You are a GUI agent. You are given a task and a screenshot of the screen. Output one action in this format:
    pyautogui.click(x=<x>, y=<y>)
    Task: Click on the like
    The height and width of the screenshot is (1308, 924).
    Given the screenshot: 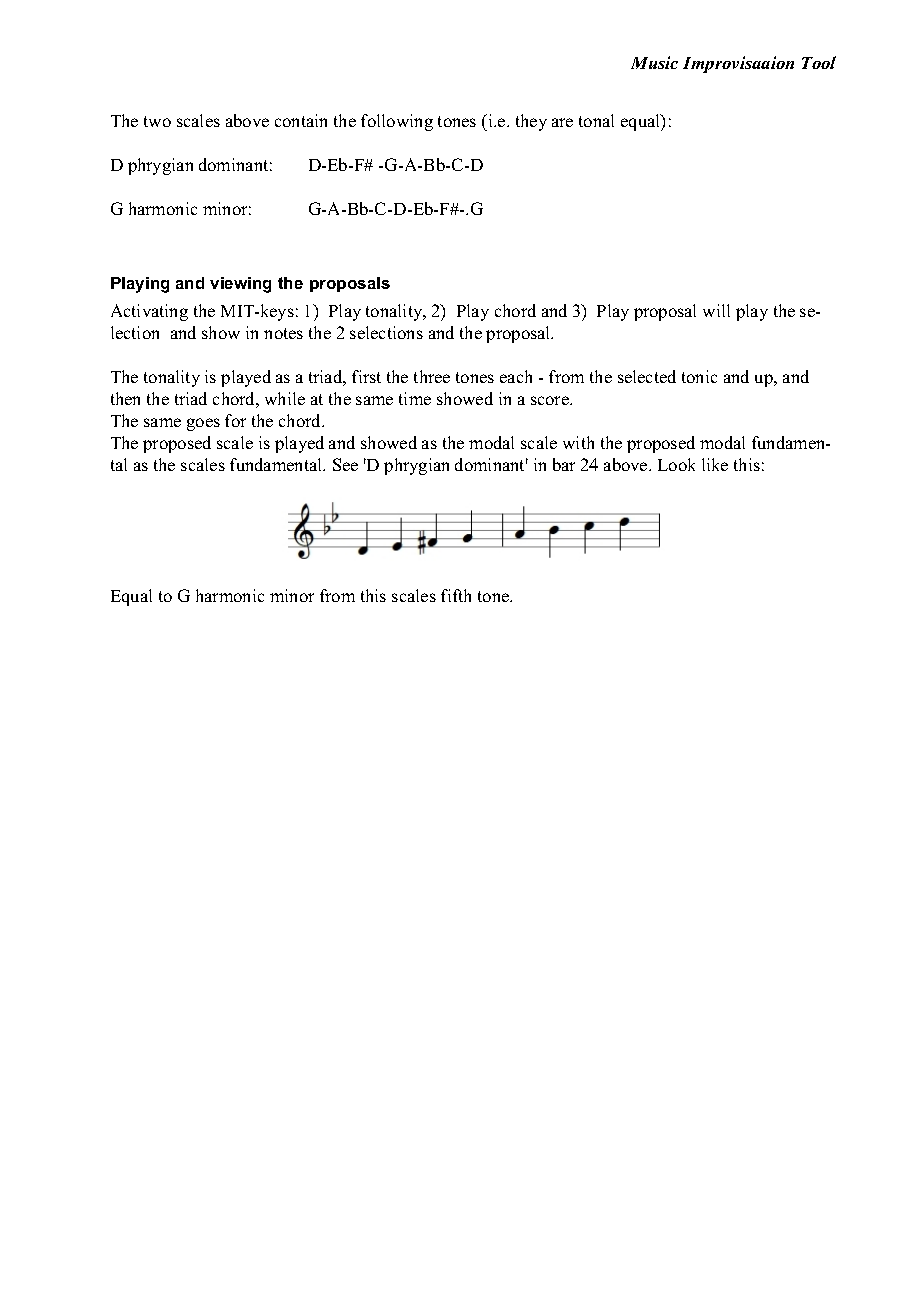 What is the action you would take?
    pyautogui.click(x=715, y=464)
